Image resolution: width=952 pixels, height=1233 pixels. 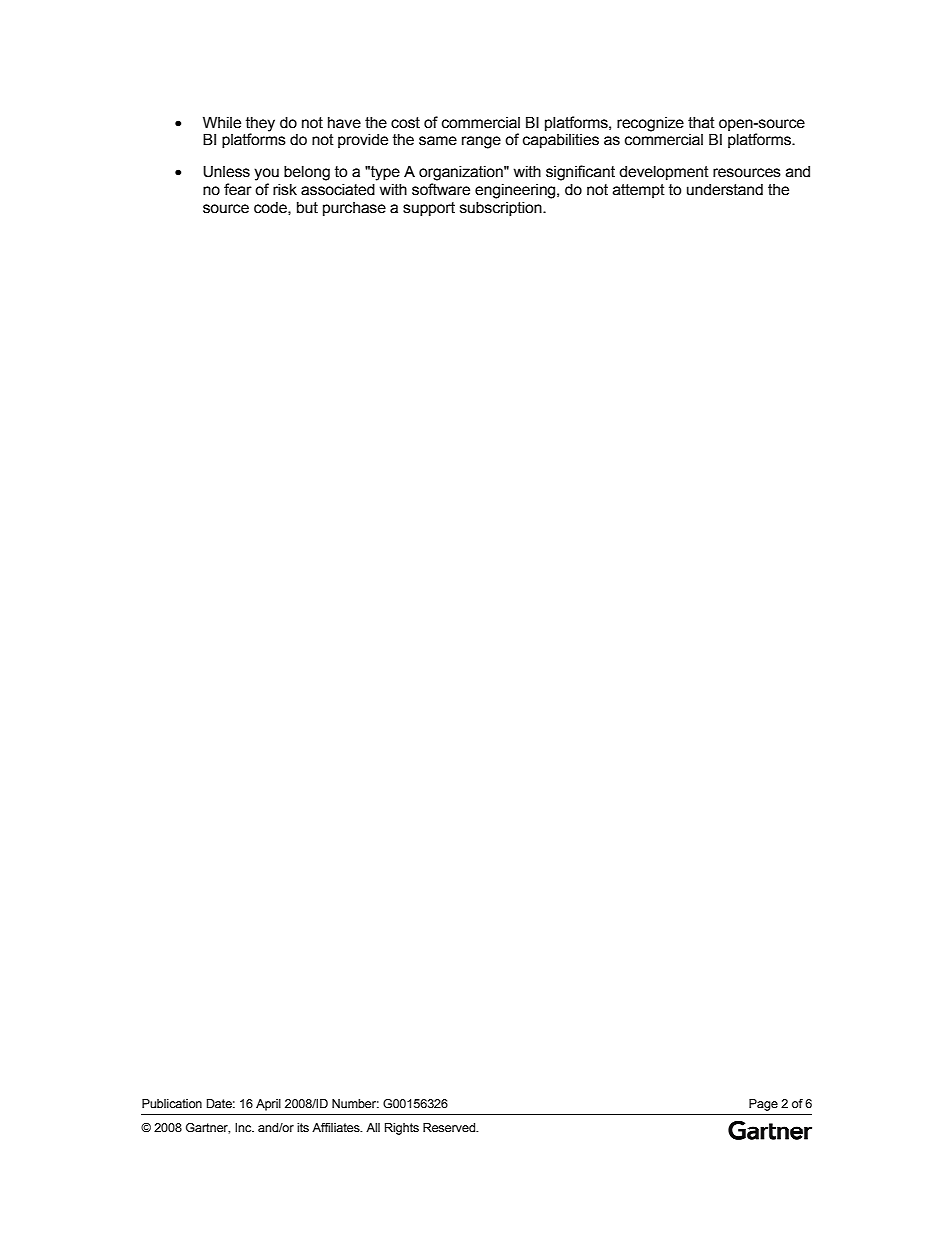 I want to click on Page, so click(x=763, y=1105).
